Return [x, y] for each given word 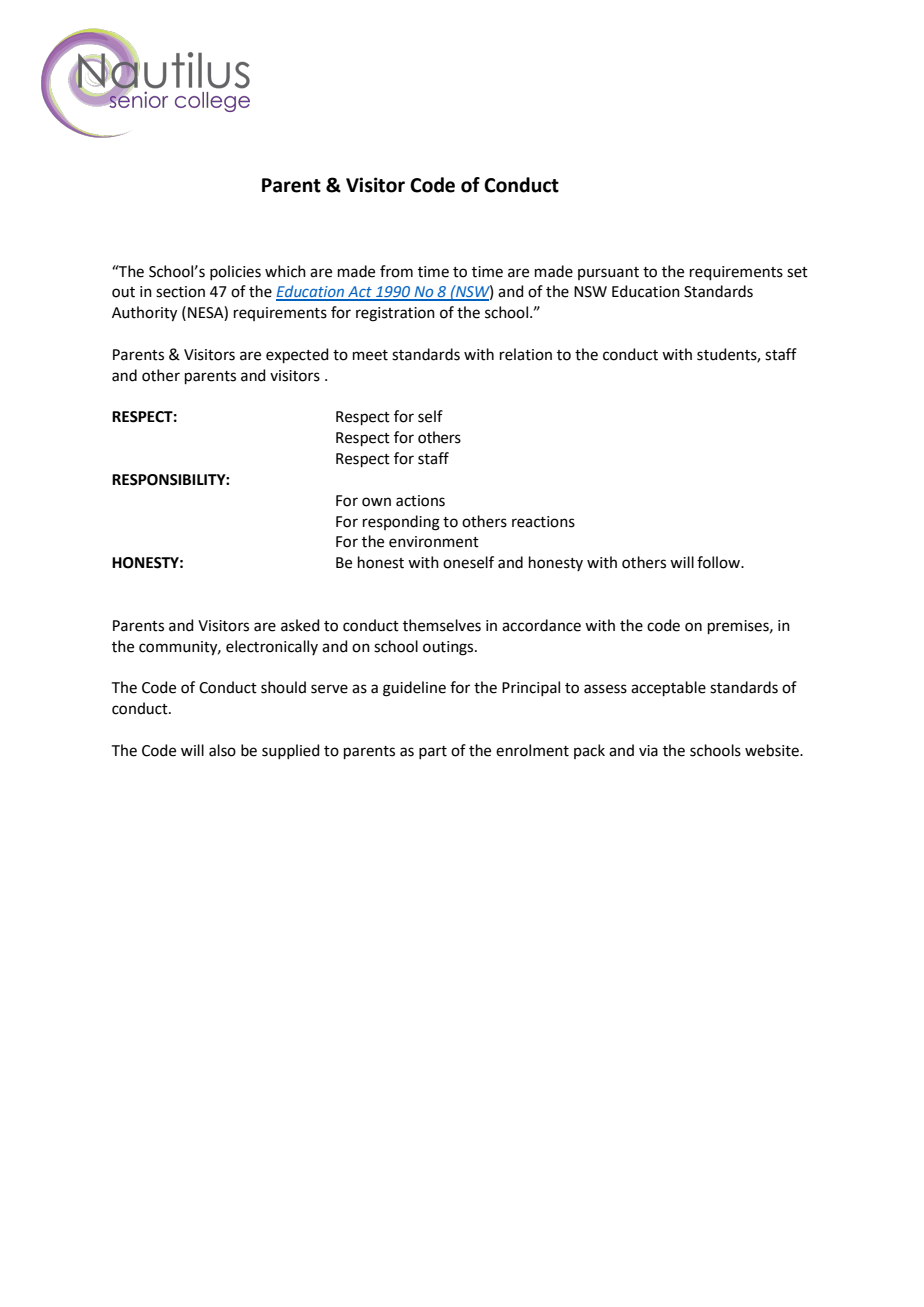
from [396, 271]
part [433, 752]
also [222, 750]
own [376, 502]
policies [235, 272]
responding [401, 523]
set [797, 272]
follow [720, 562]
